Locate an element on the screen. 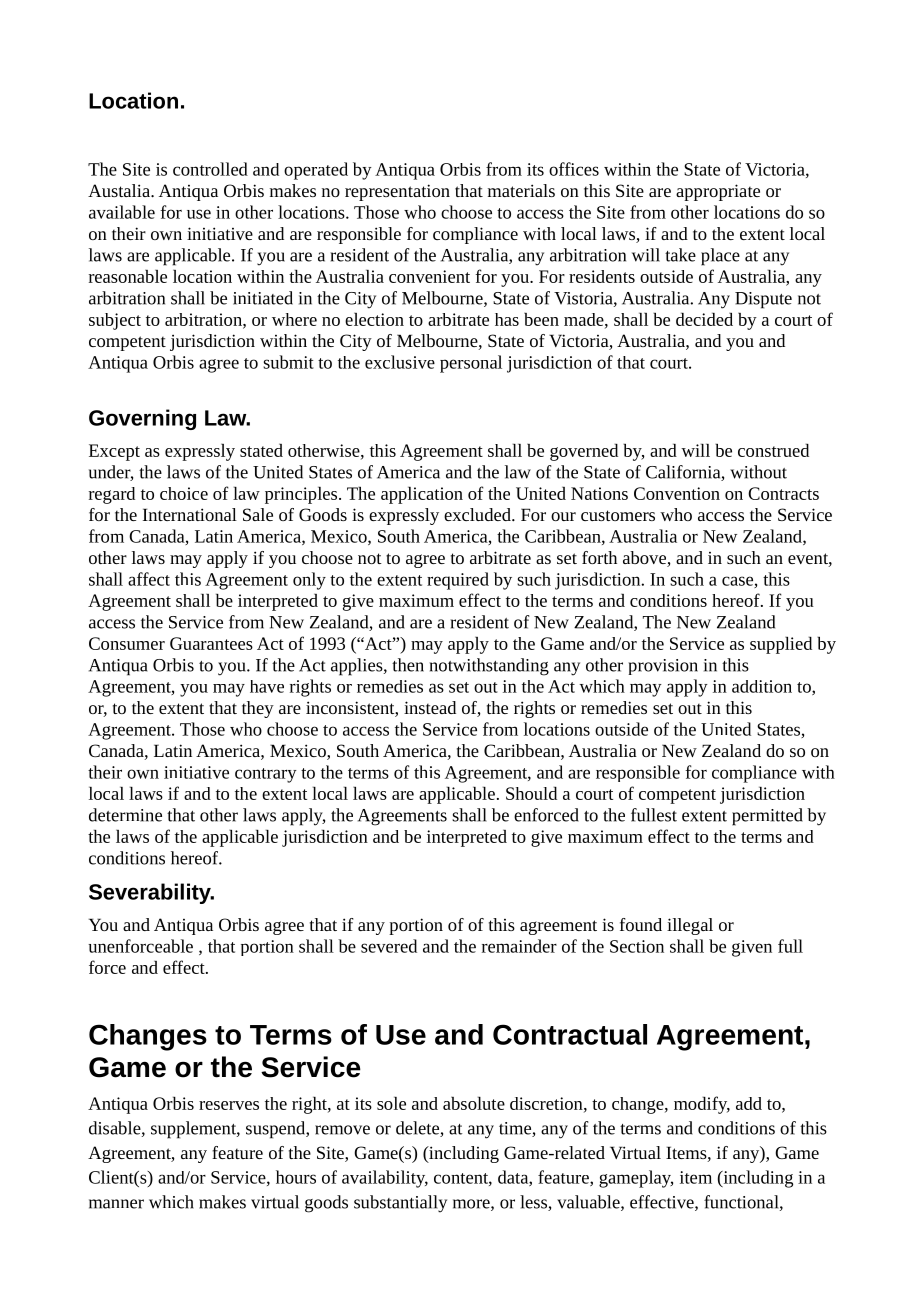  substantially is located at coordinates (400, 1204).
